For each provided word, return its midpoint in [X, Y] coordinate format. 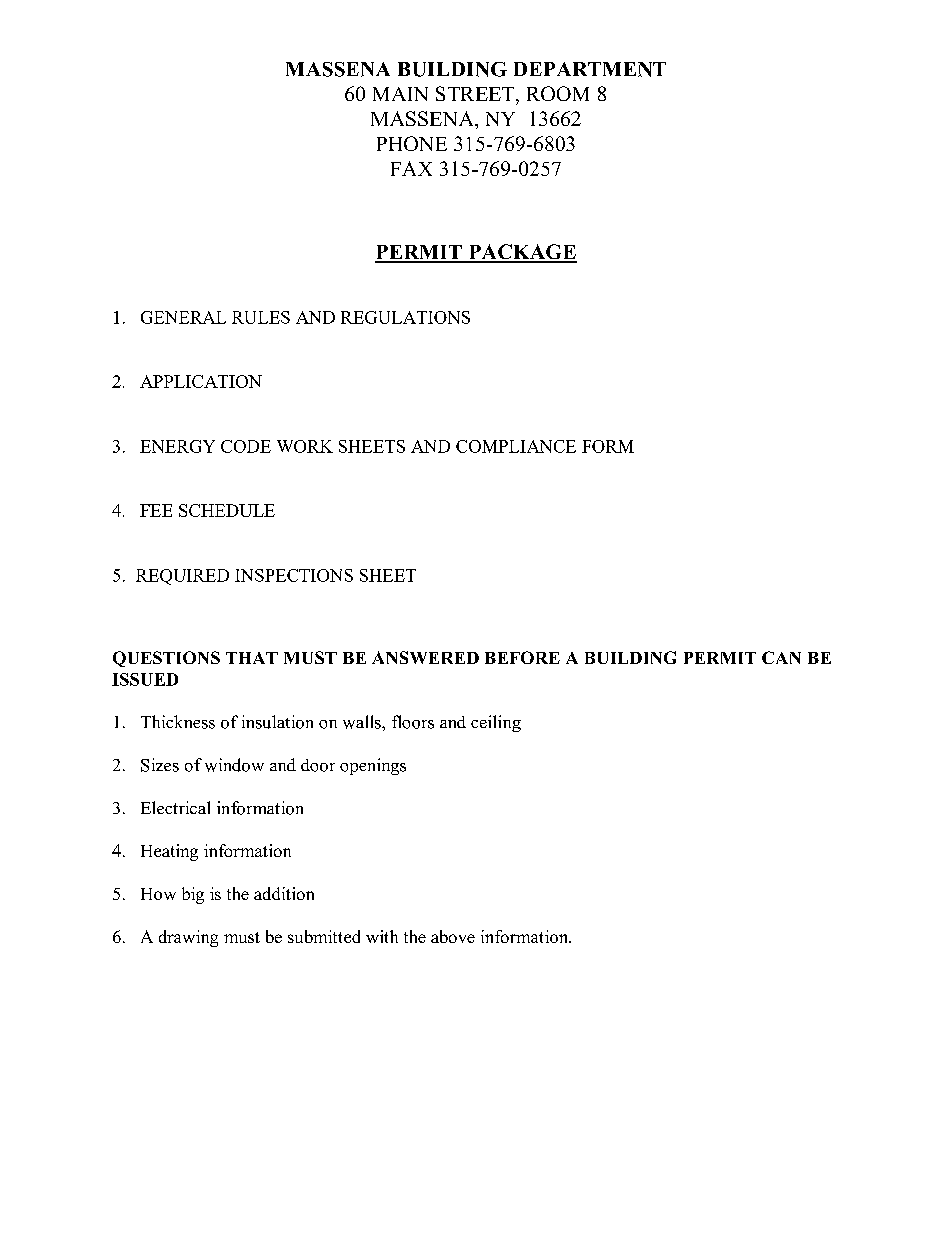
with [382, 936]
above [453, 936]
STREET [476, 93]
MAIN [400, 94]
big [193, 895]
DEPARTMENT [590, 69]
